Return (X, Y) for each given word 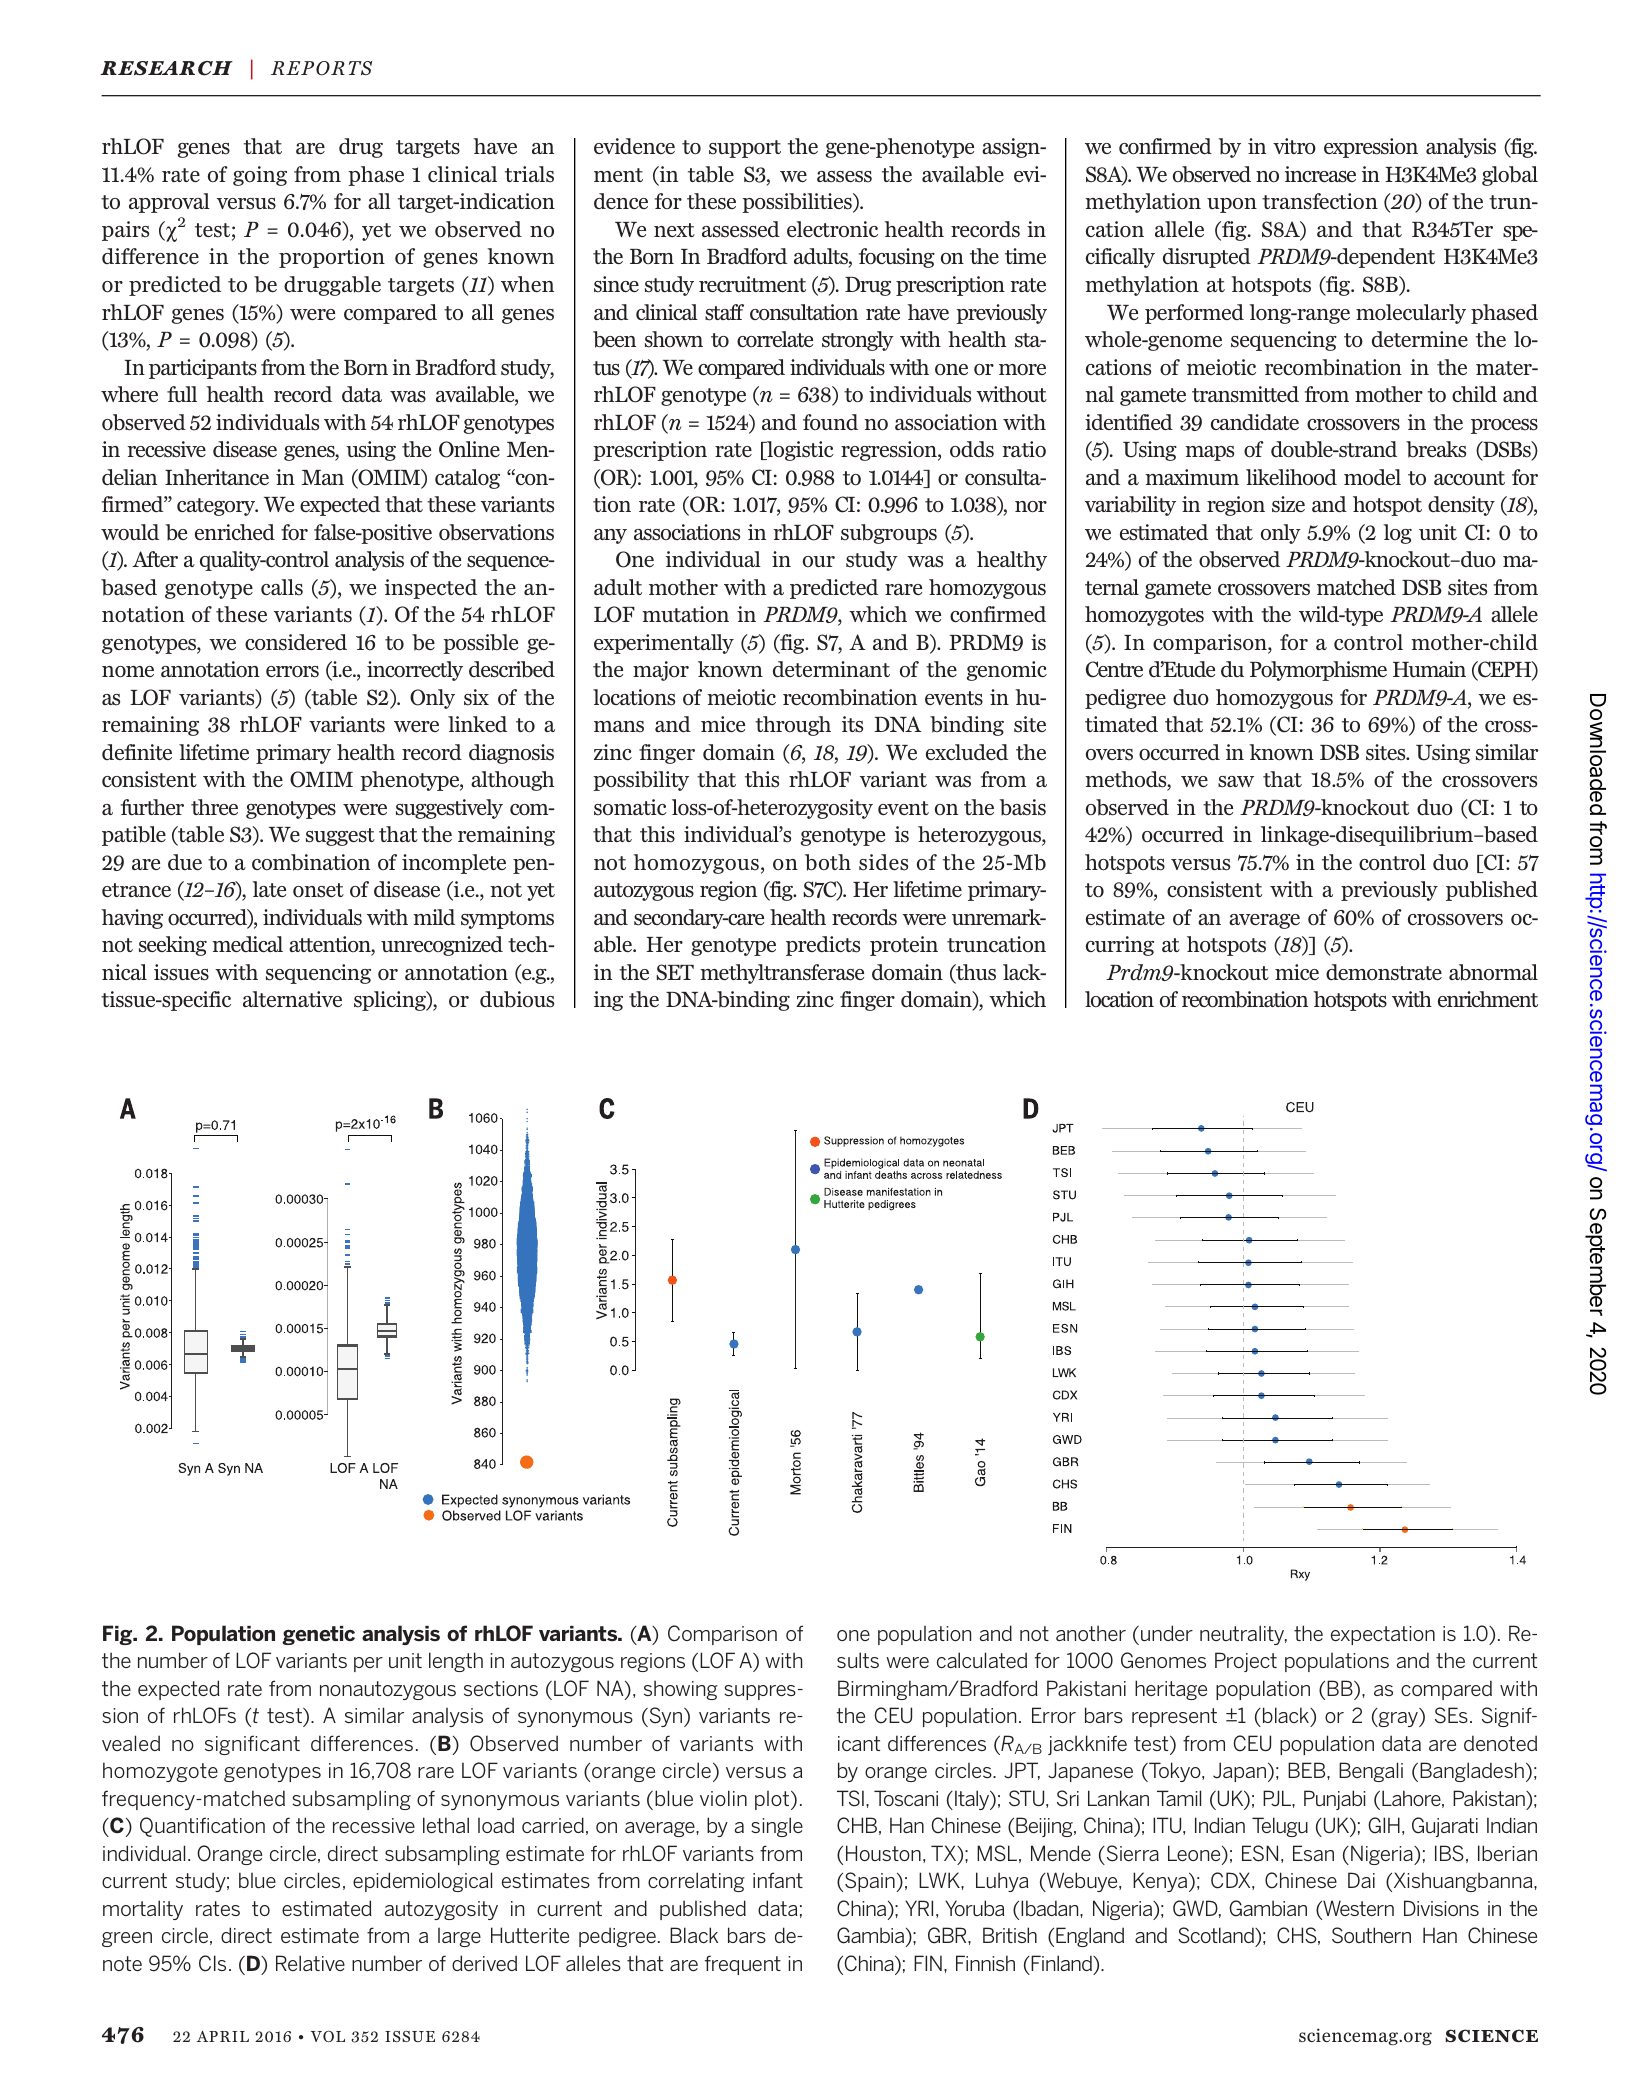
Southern (1371, 1935)
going (260, 176)
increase (1320, 174)
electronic (832, 229)
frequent (743, 1965)
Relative (310, 1963)
